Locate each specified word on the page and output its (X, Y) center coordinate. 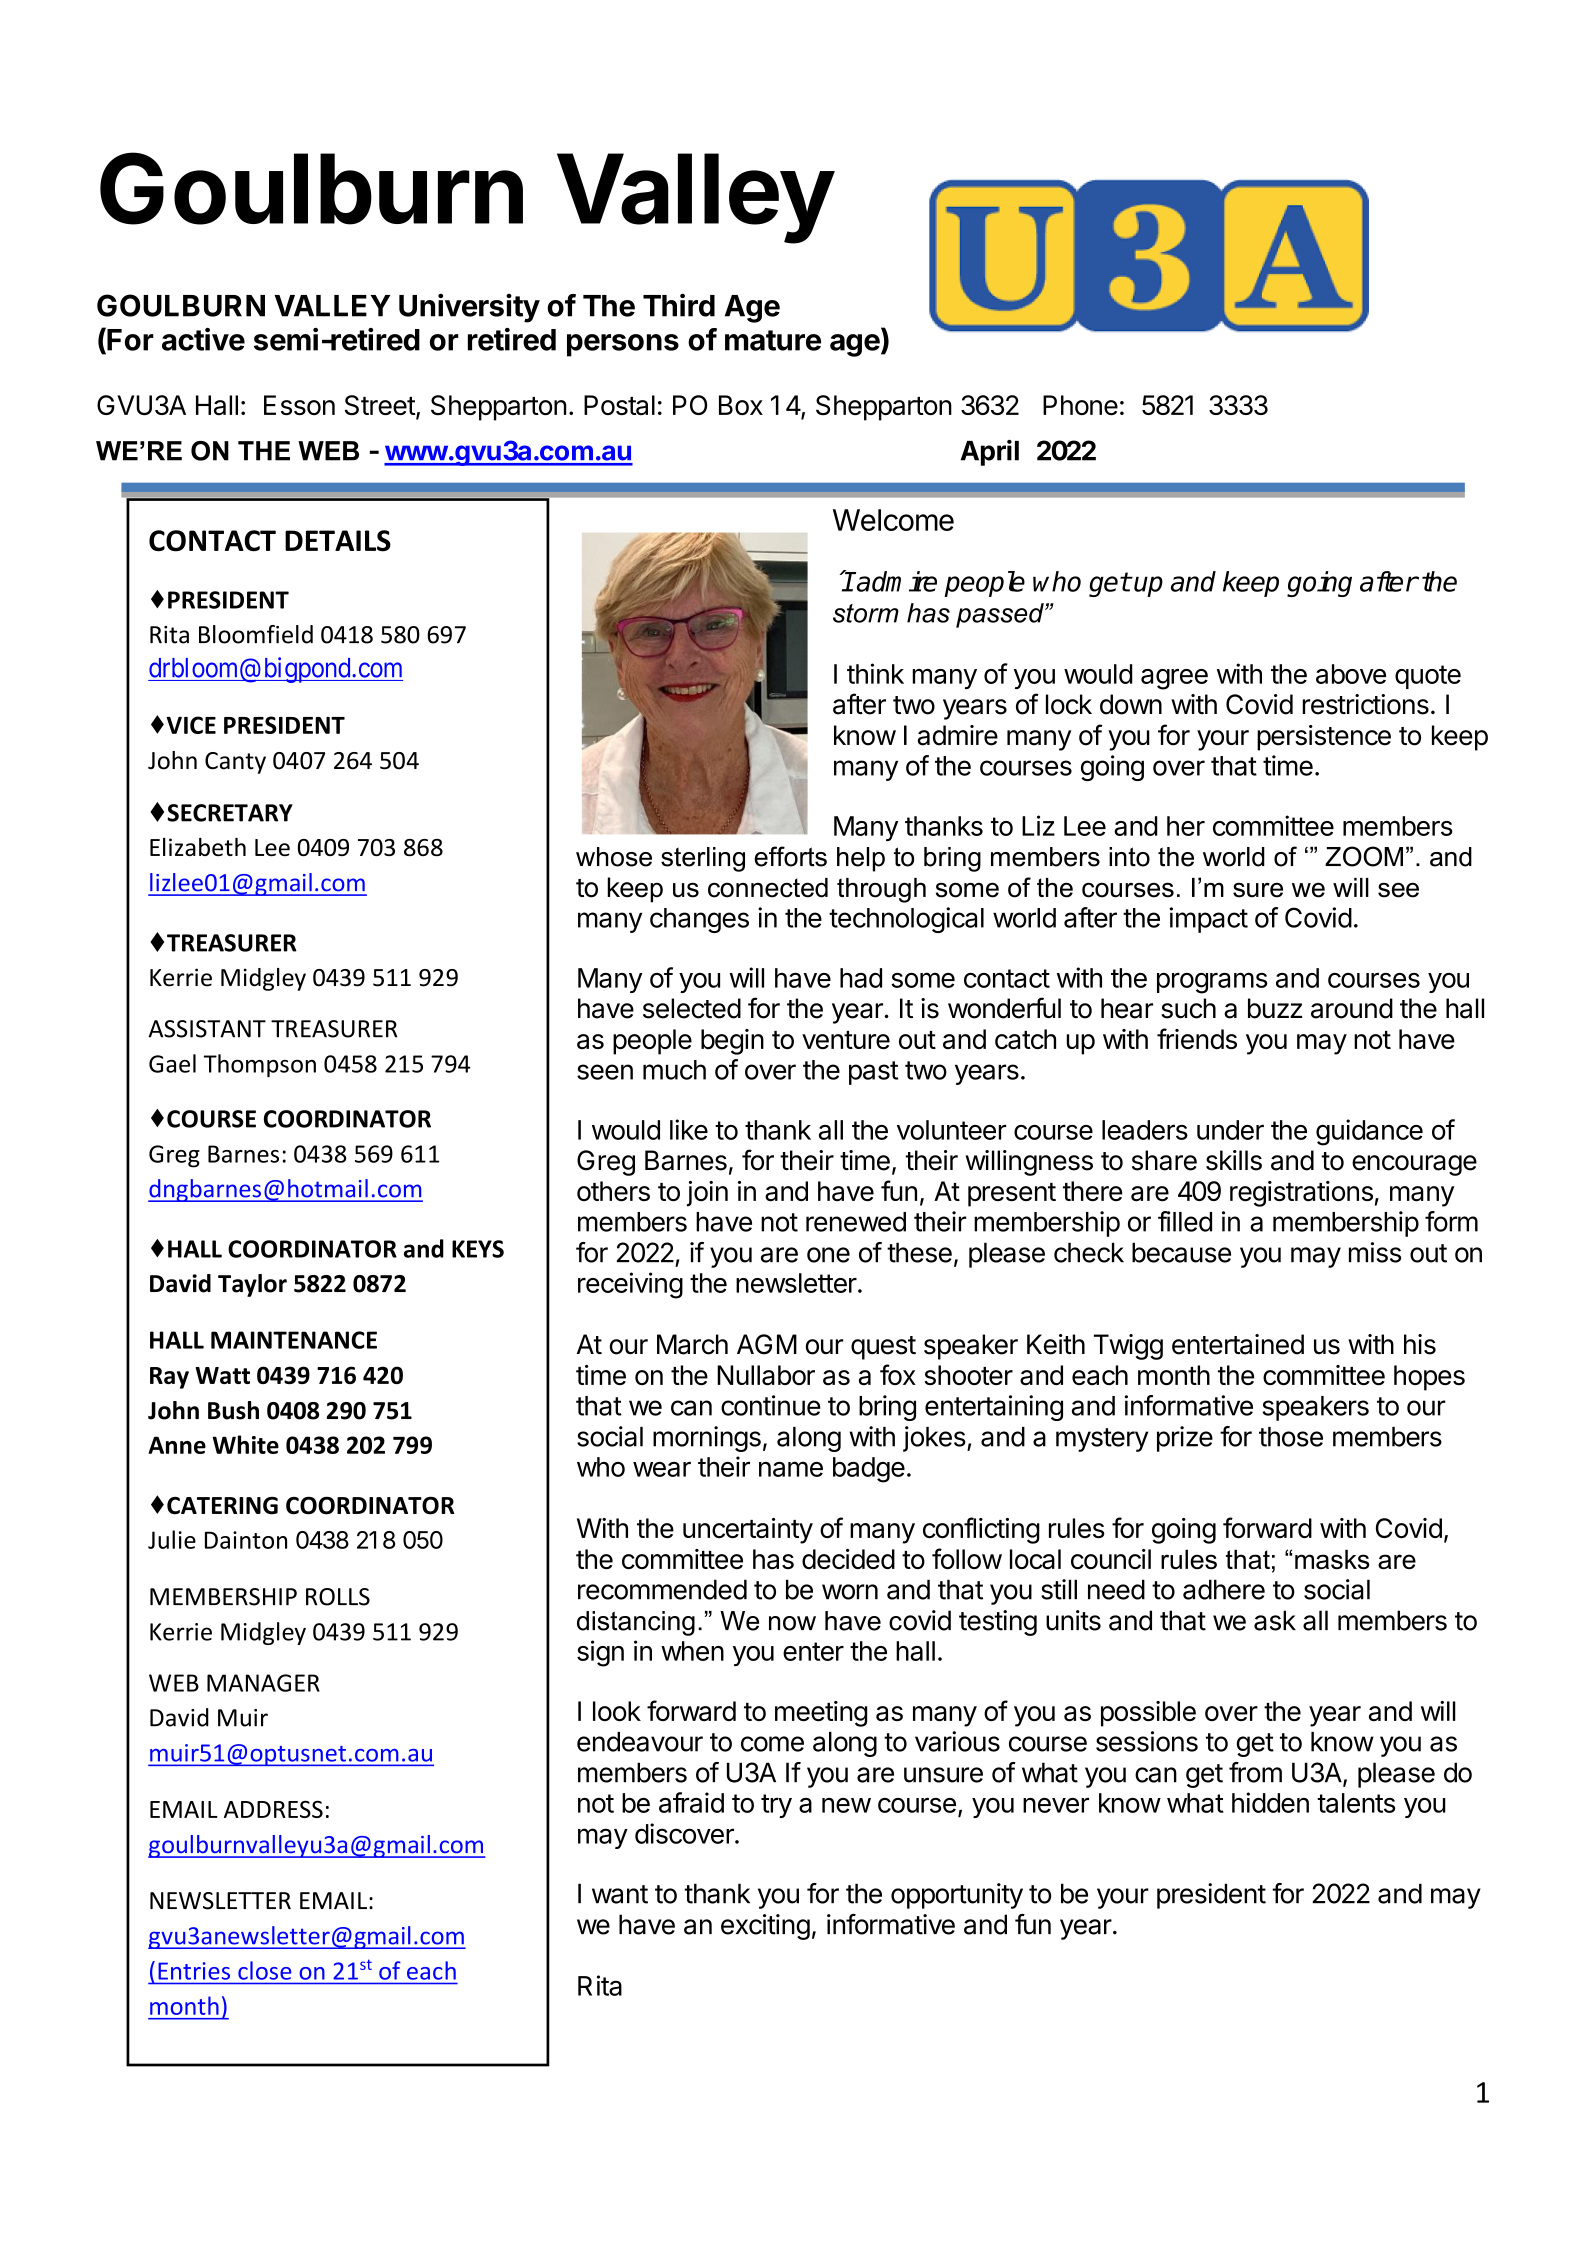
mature (773, 340)
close (264, 1970)
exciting (765, 1927)
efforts (790, 856)
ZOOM (1364, 856)
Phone (1080, 405)
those (1291, 1437)
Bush (233, 1410)
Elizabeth (198, 847)
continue (771, 1405)
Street (380, 405)
